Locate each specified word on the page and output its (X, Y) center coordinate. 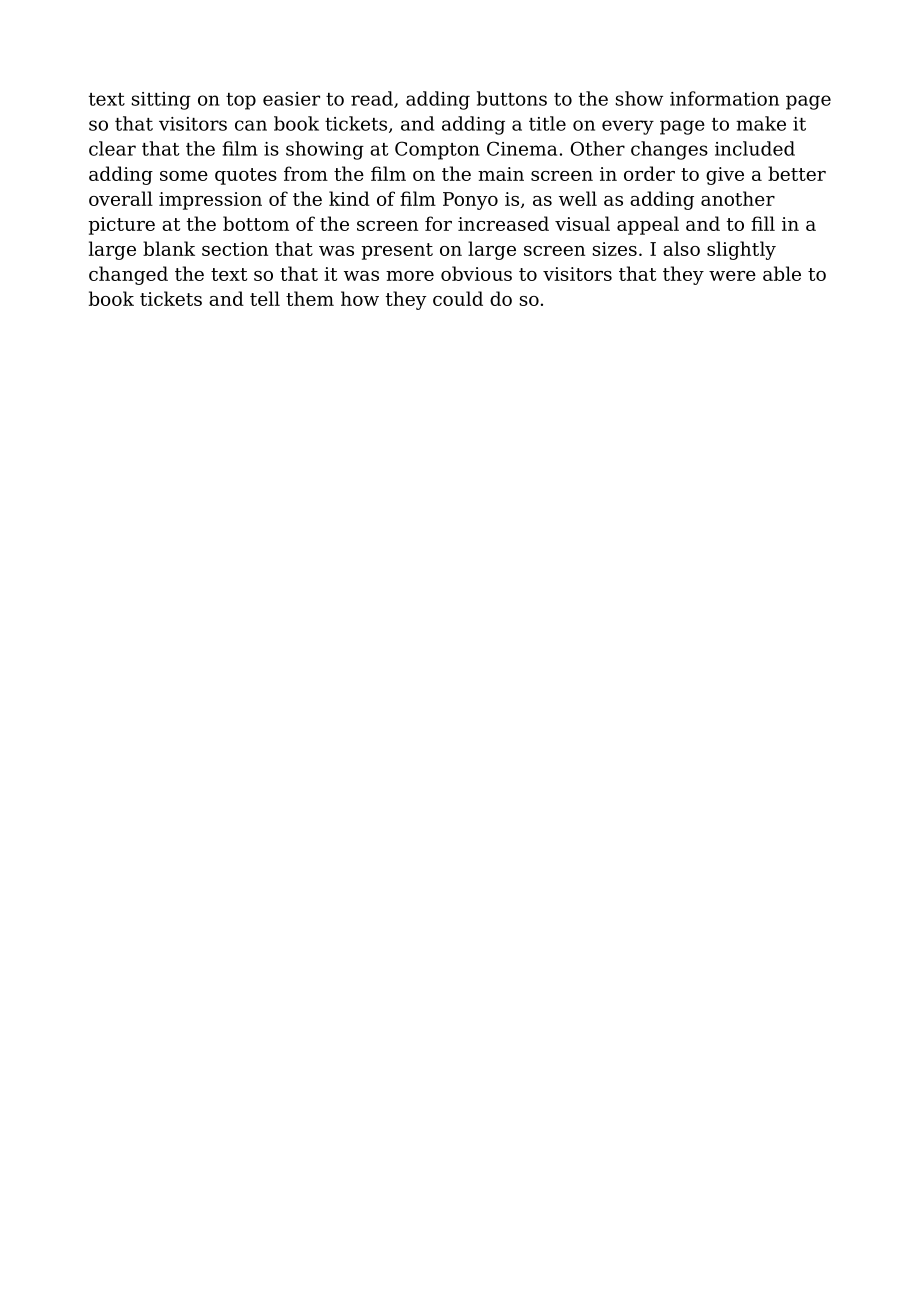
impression (210, 201)
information (724, 98)
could (458, 298)
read (373, 99)
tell (265, 298)
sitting (161, 101)
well (578, 198)
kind (349, 198)
